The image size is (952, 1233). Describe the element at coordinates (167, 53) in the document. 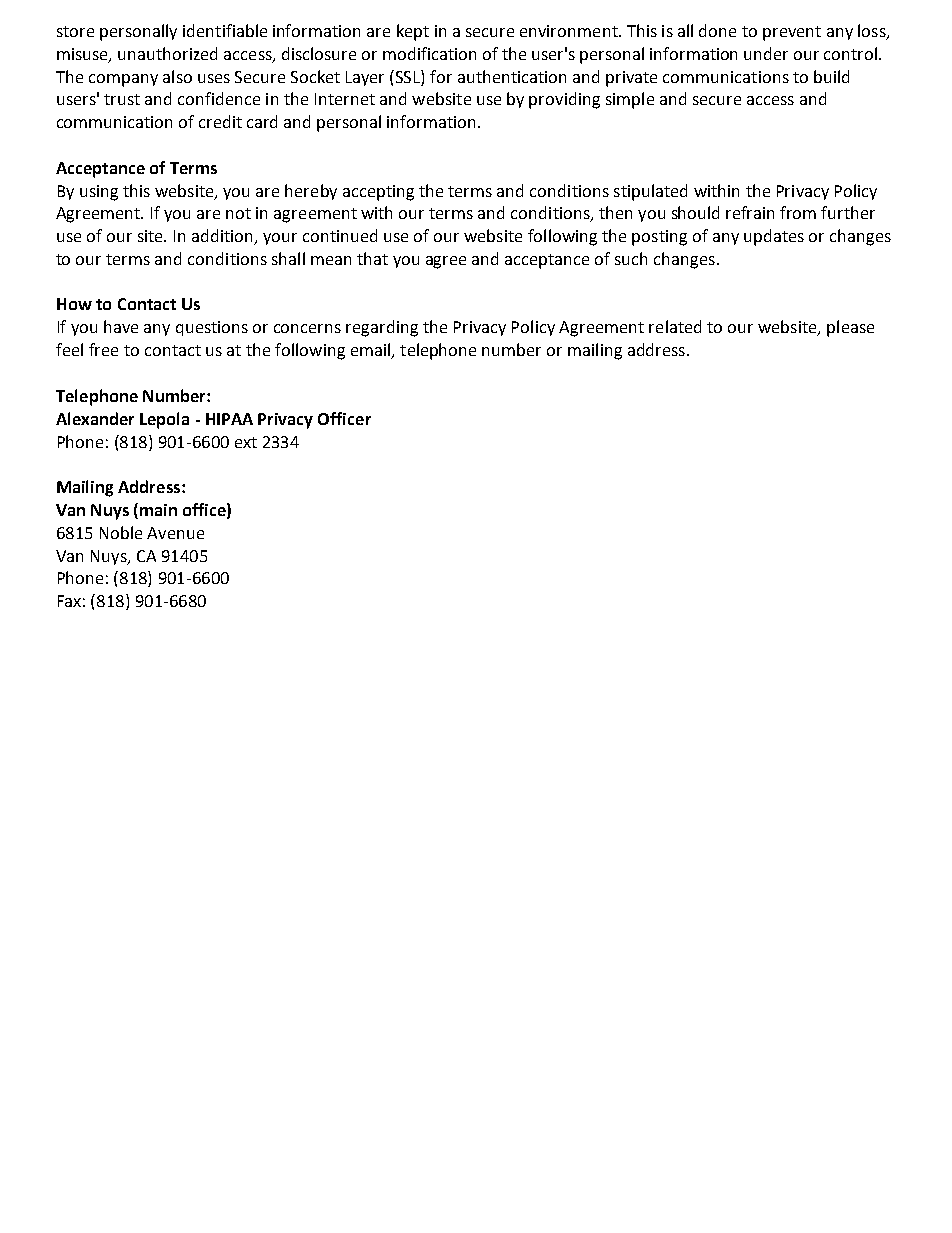

I see `unauthorized` at that location.
